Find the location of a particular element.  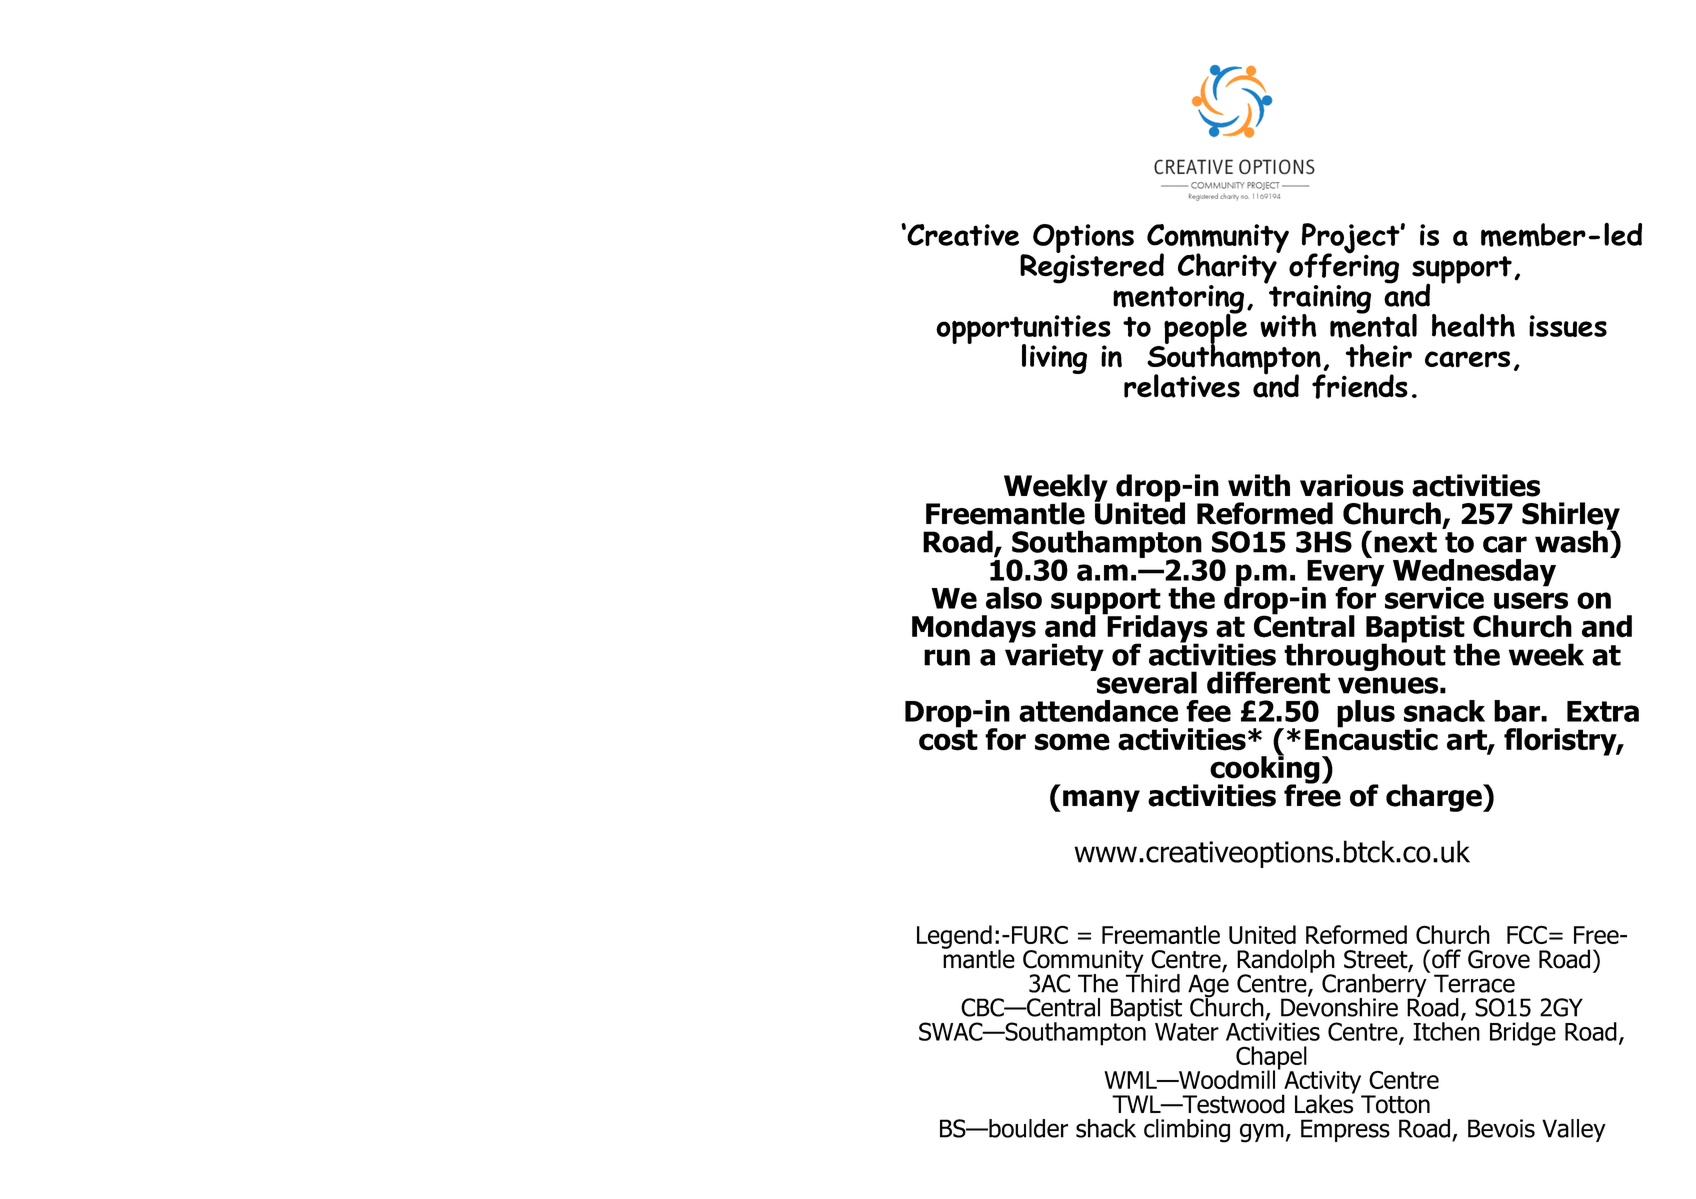

gym is located at coordinates (1262, 1133).
